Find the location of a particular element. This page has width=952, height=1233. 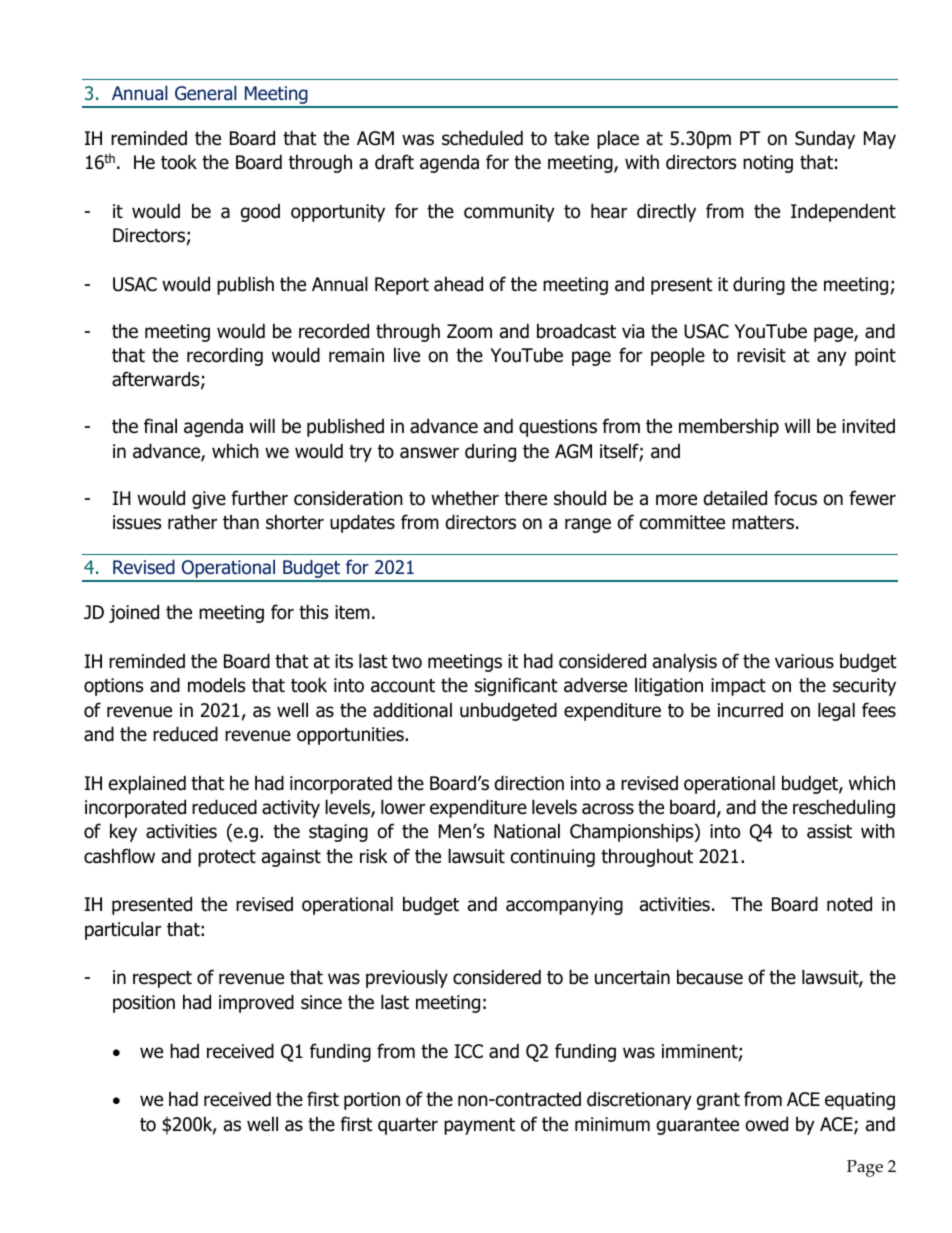

Sunday is located at coordinates (825, 139).
